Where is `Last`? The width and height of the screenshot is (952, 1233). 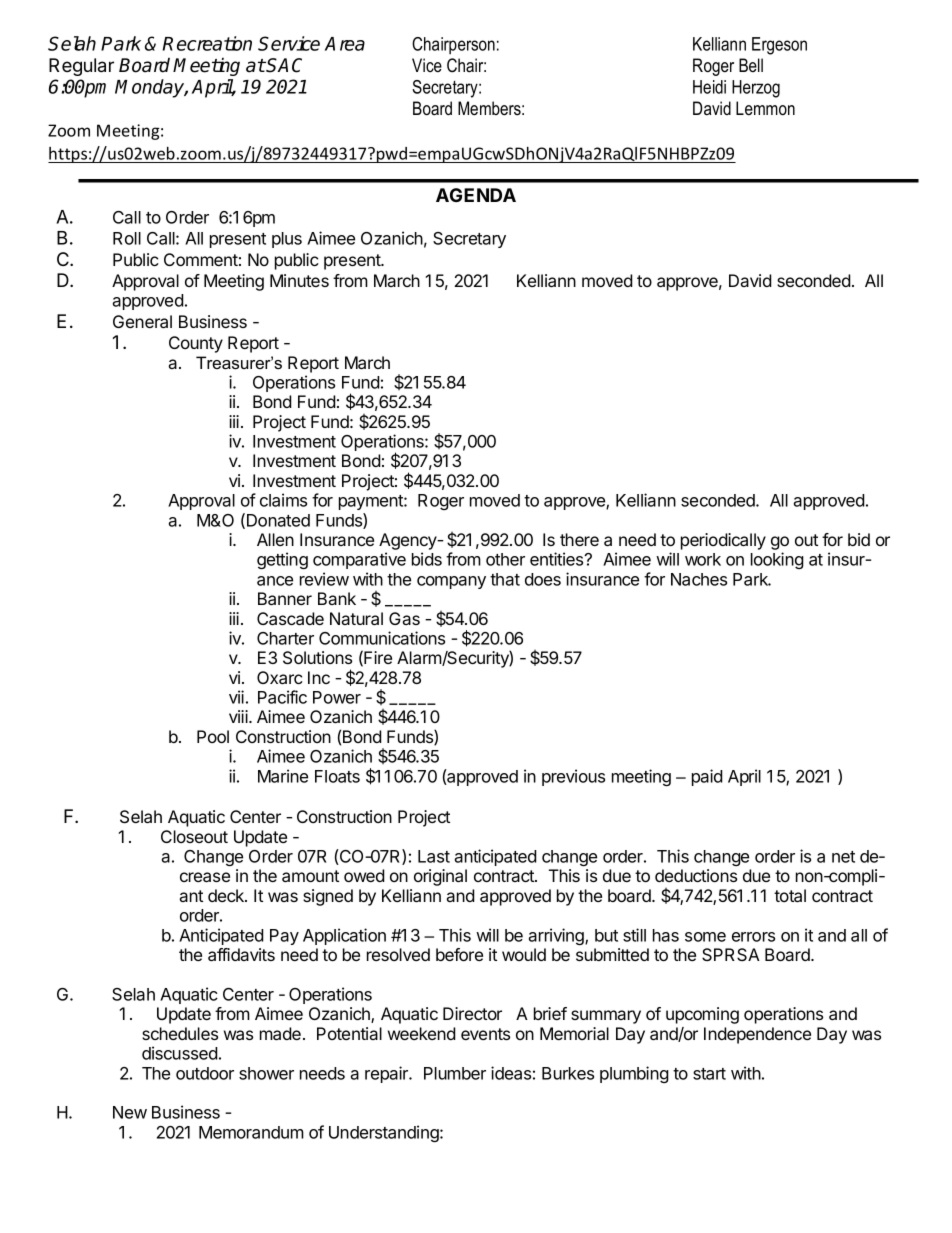 Last is located at coordinates (434, 856).
